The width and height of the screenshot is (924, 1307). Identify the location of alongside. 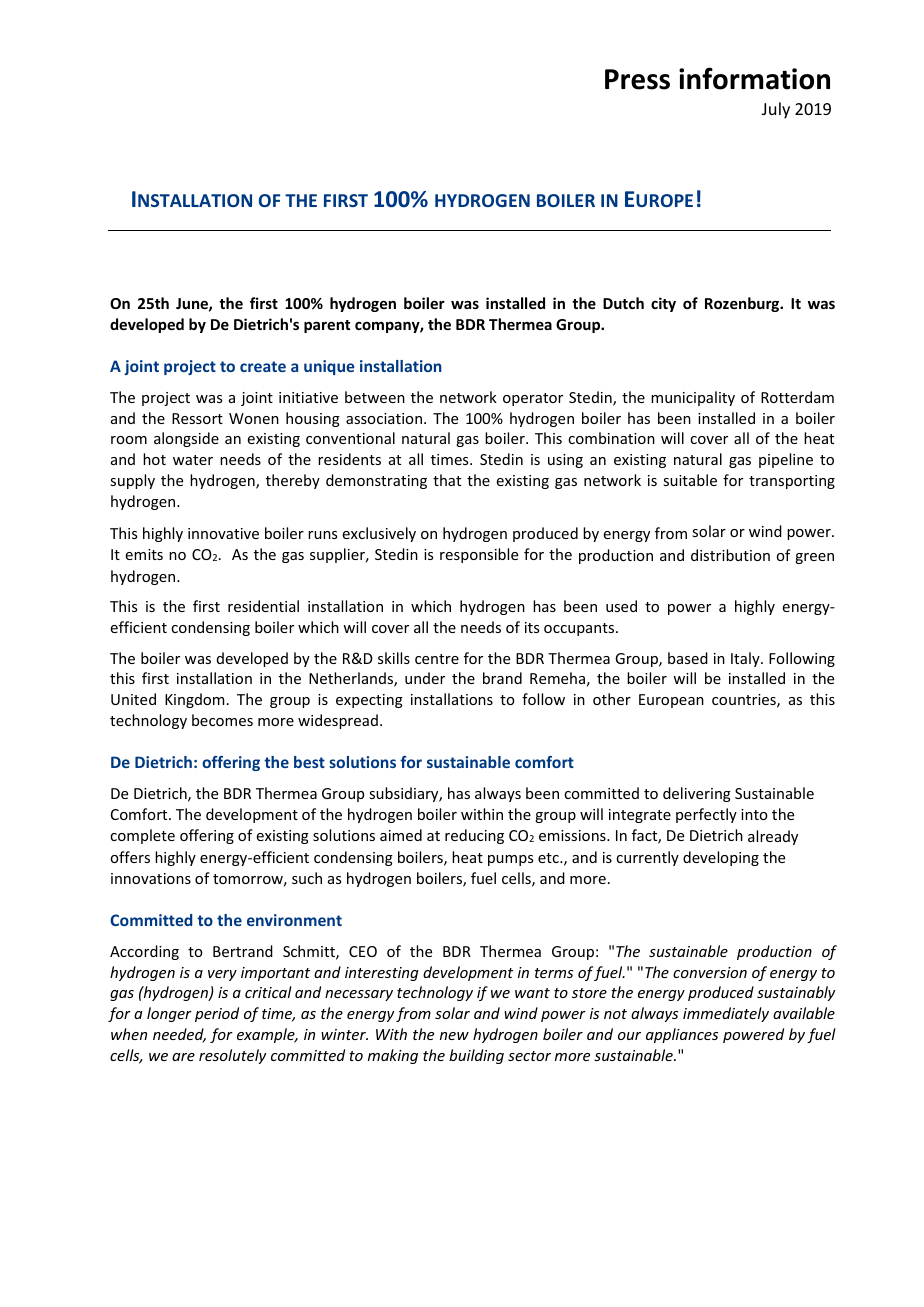
(186, 439).
